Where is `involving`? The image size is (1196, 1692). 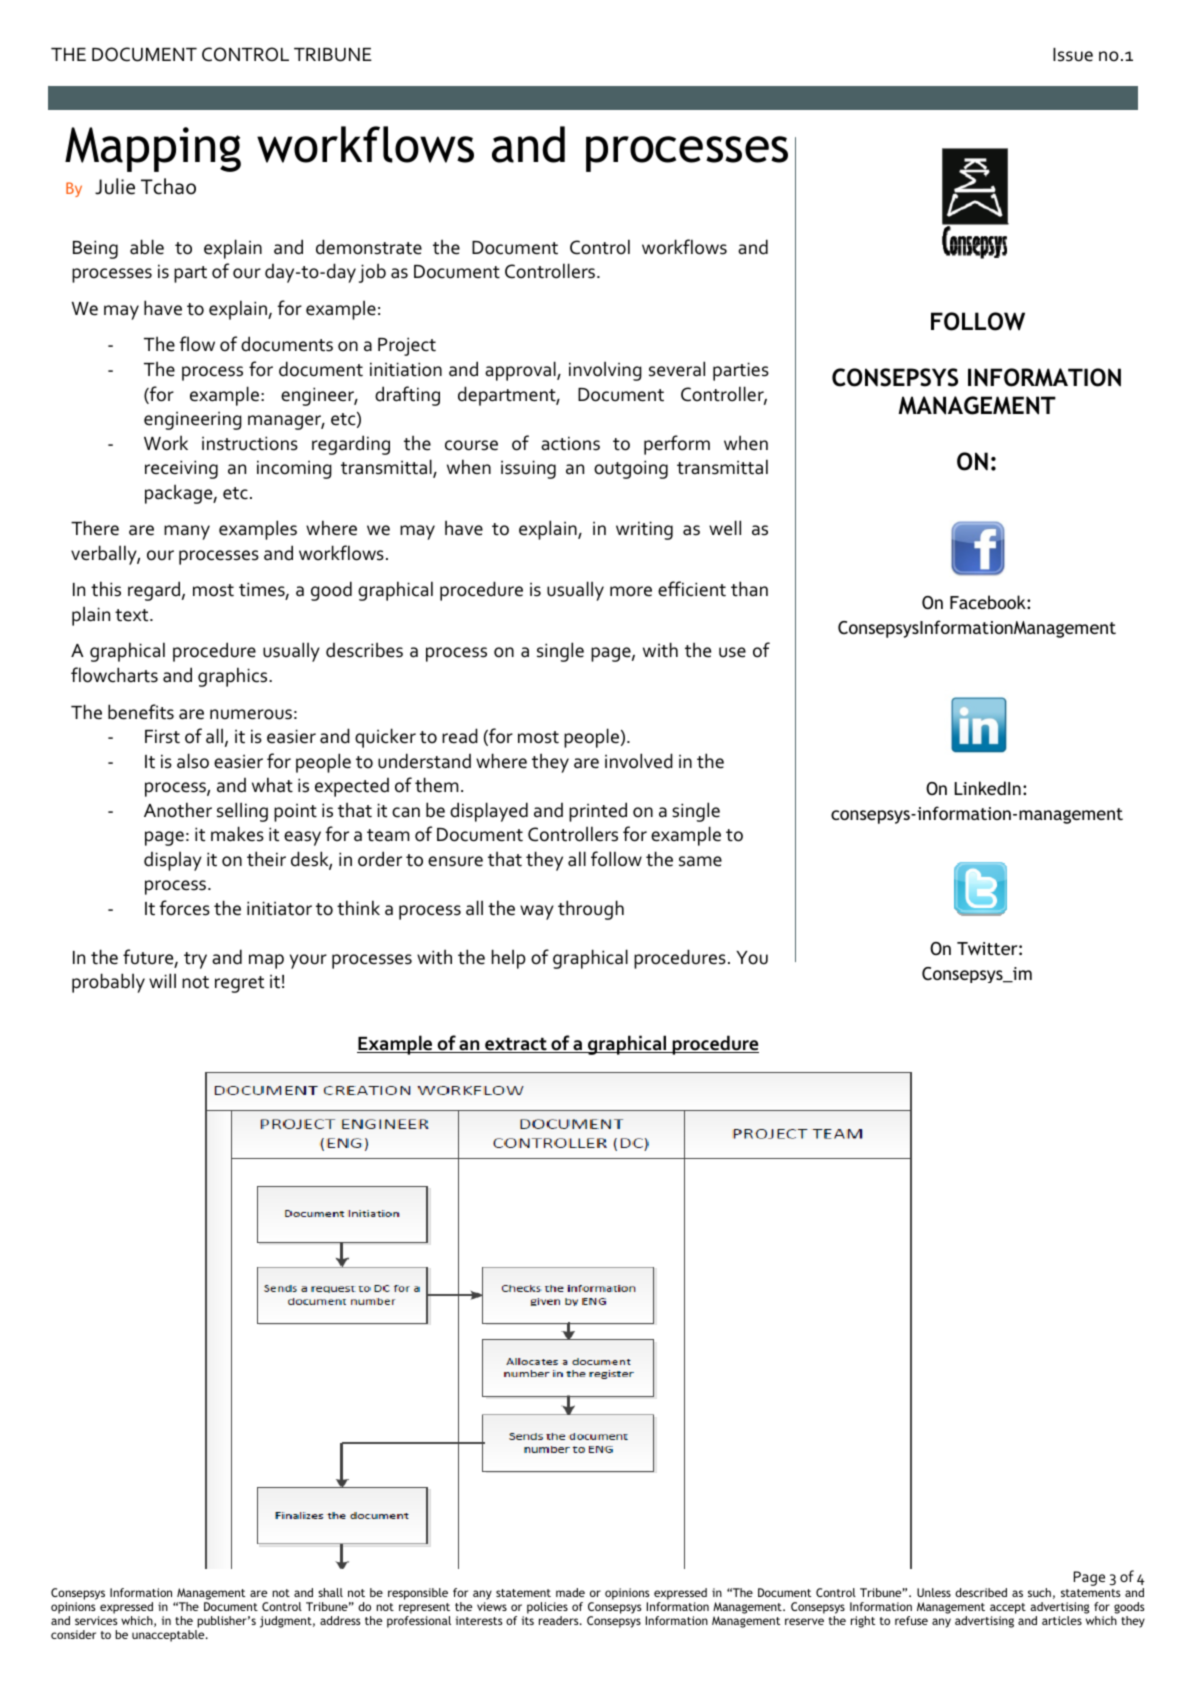
involving is located at coordinates (605, 371).
